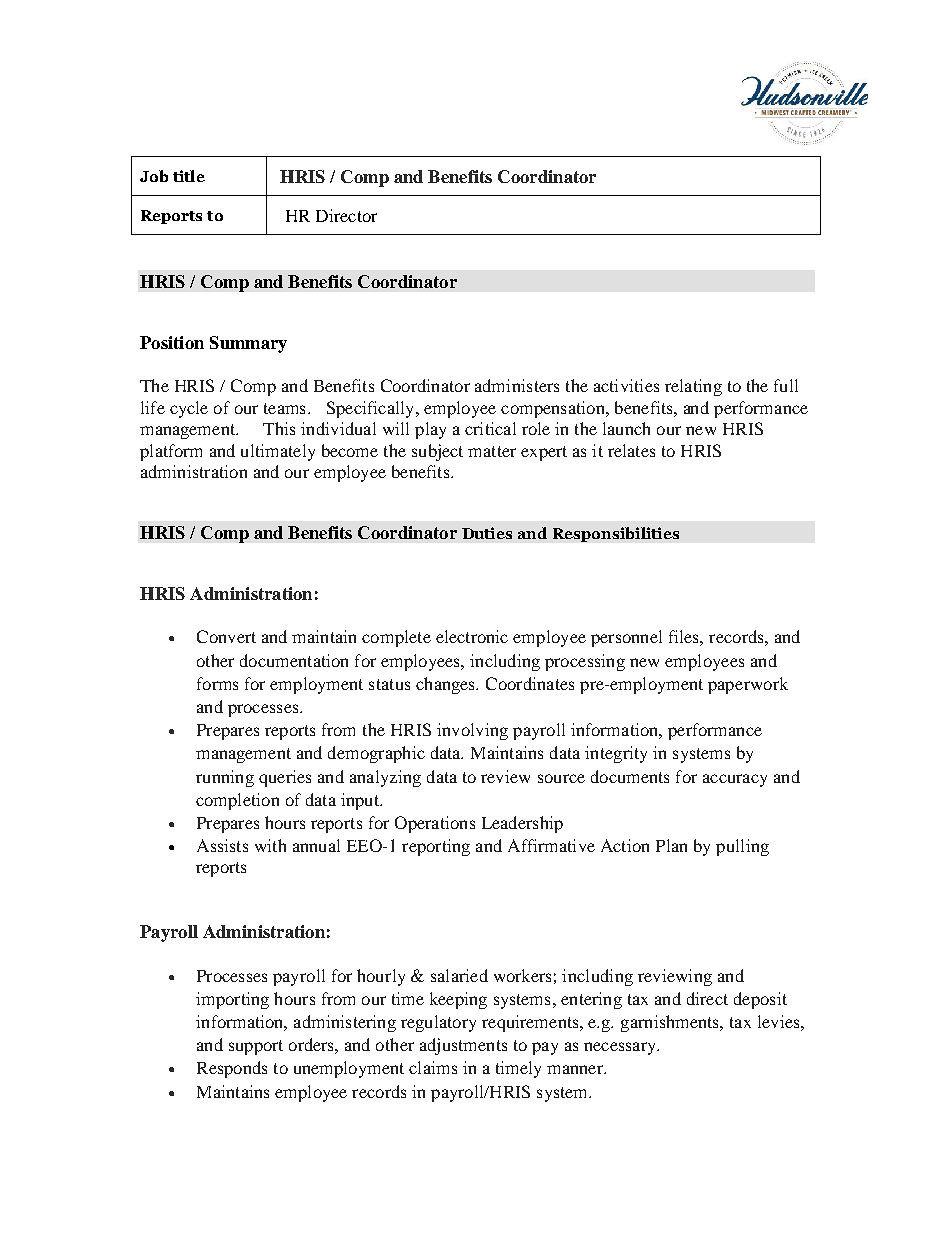 This image has width=952, height=1233. Describe the element at coordinates (517, 385) in the image. I see `administers` at that location.
